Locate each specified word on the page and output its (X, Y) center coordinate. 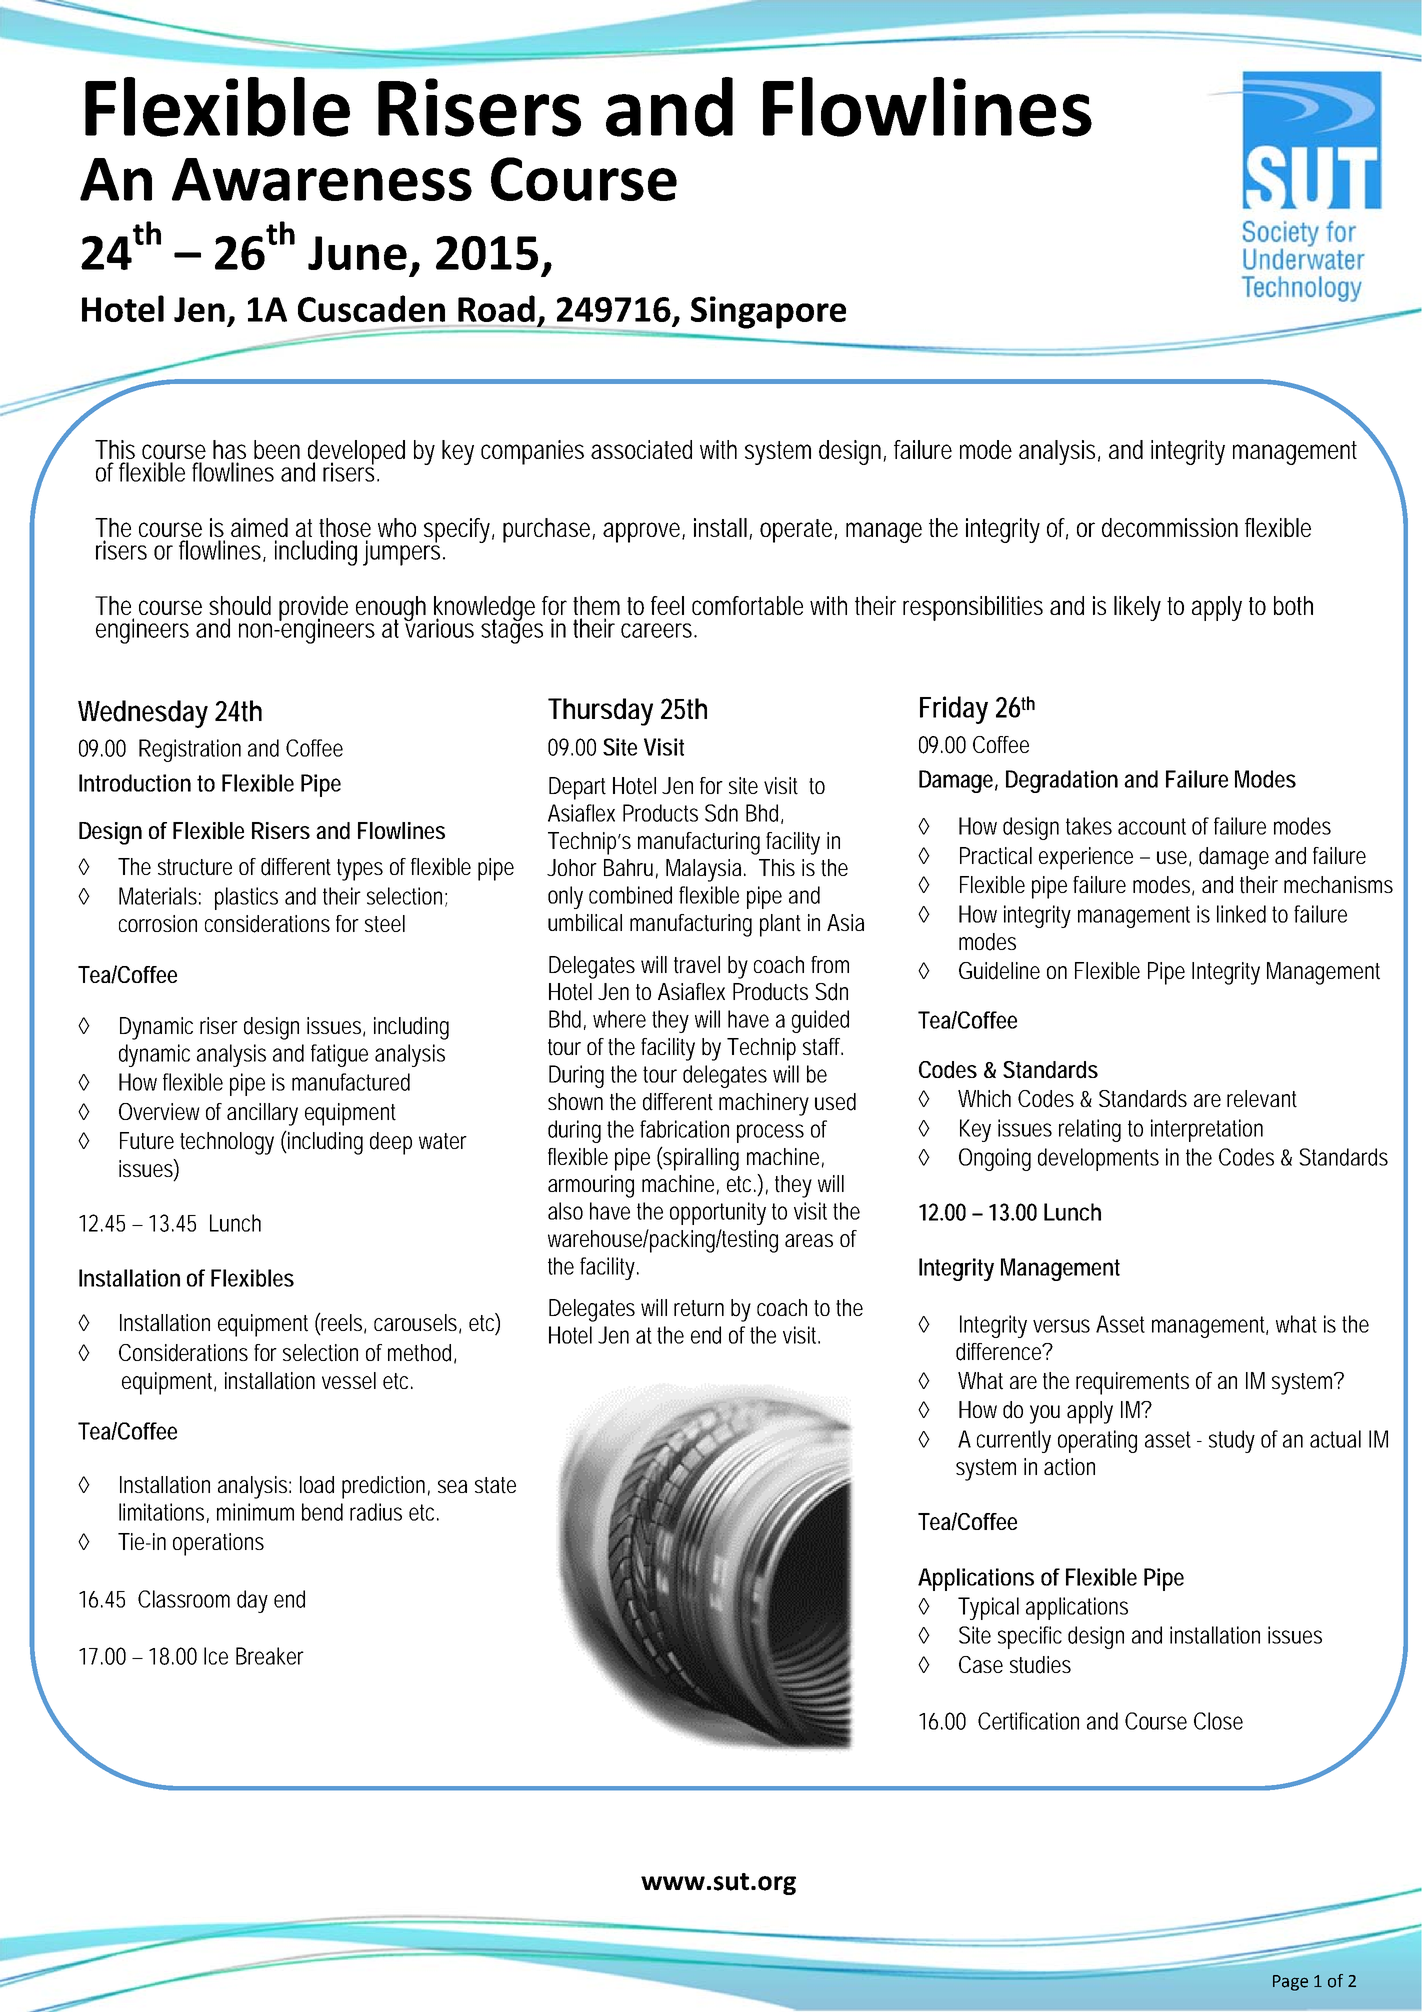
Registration (190, 750)
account (1152, 826)
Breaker (270, 1656)
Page (1290, 1983)
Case (981, 1664)
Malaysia (706, 870)
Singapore (768, 312)
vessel (349, 1380)
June (357, 253)
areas (809, 1240)
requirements (1132, 1383)
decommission (1170, 527)
